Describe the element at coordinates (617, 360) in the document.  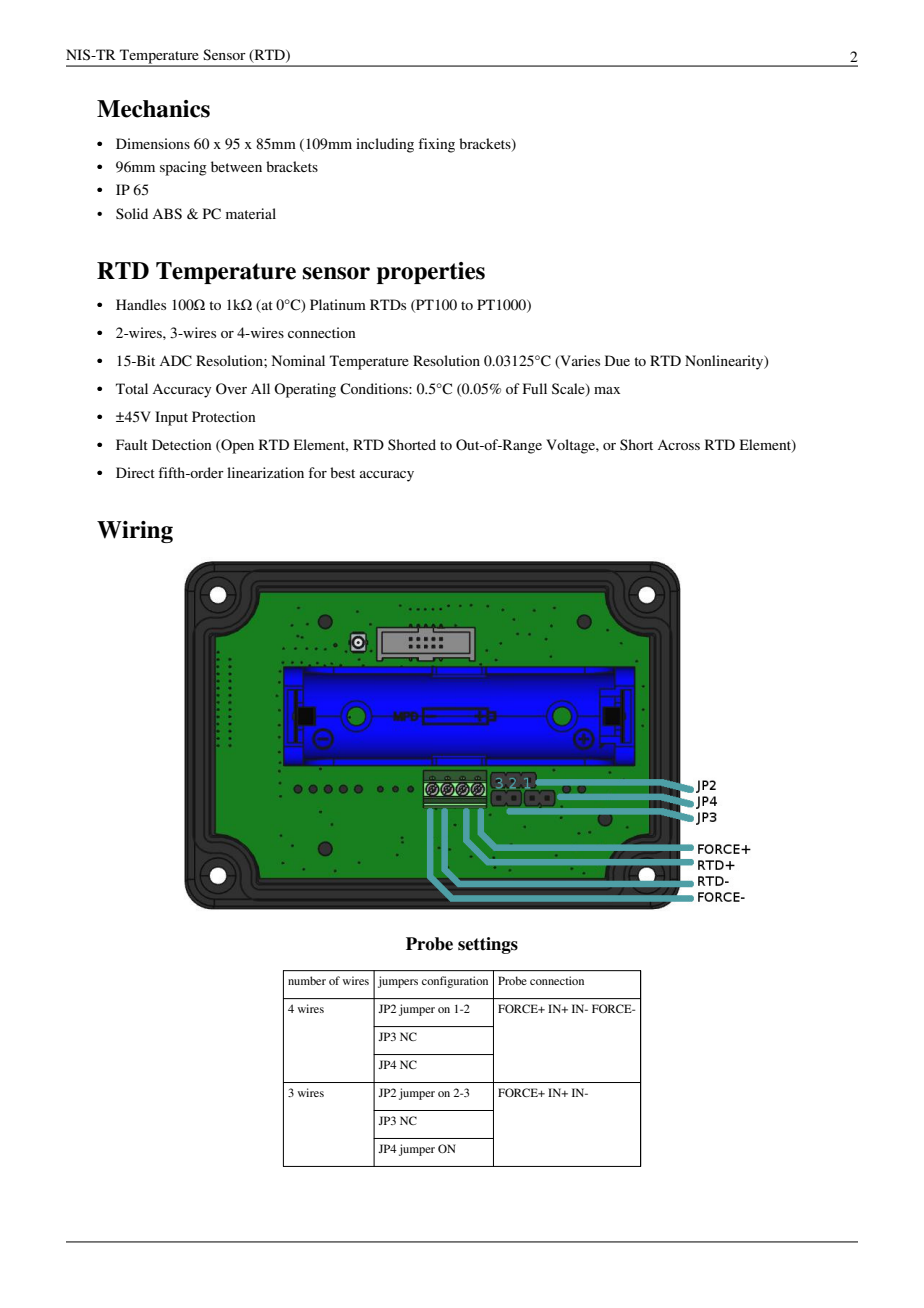
I see `Due` at that location.
